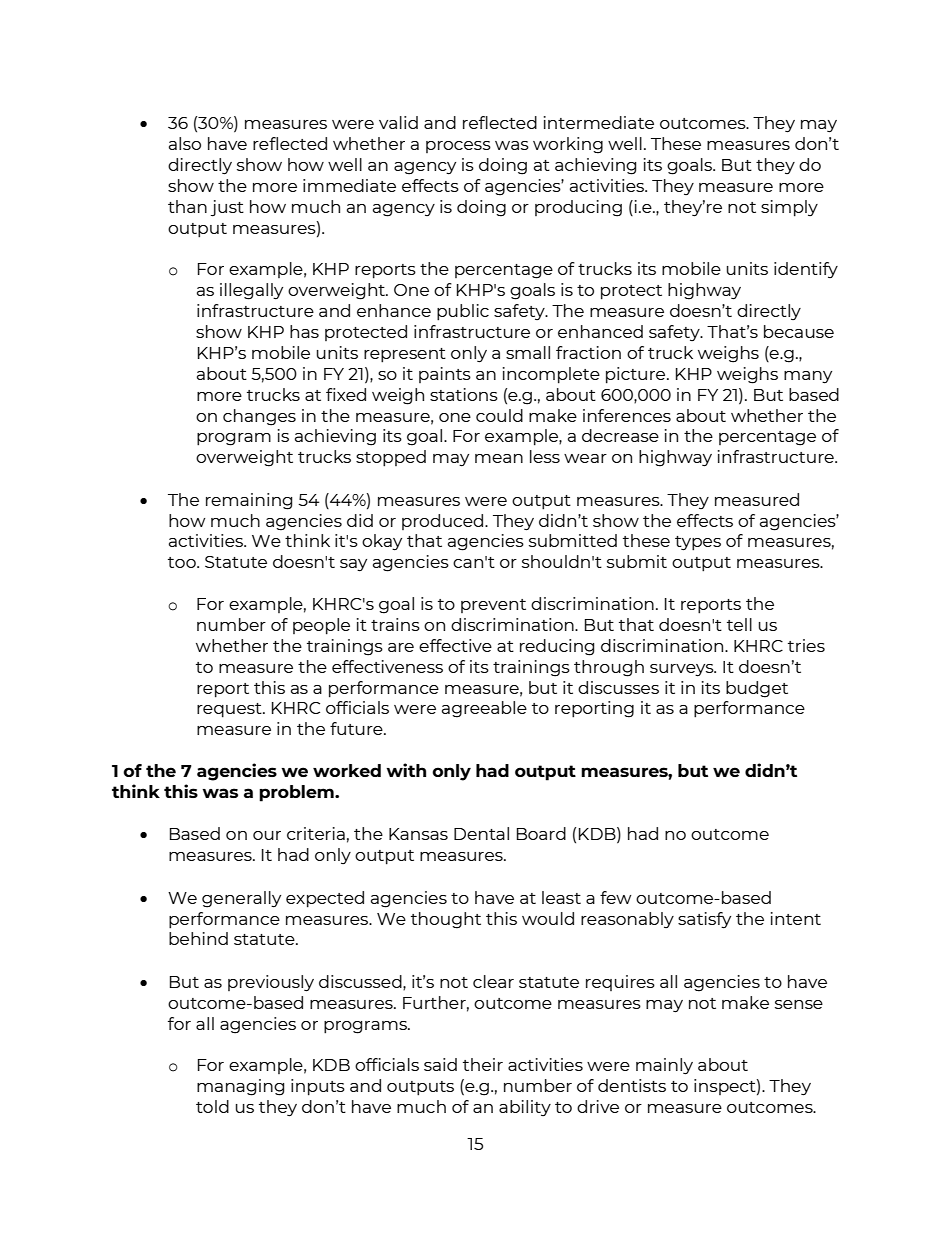 The image size is (952, 1233). I want to click on their, so click(483, 1064).
